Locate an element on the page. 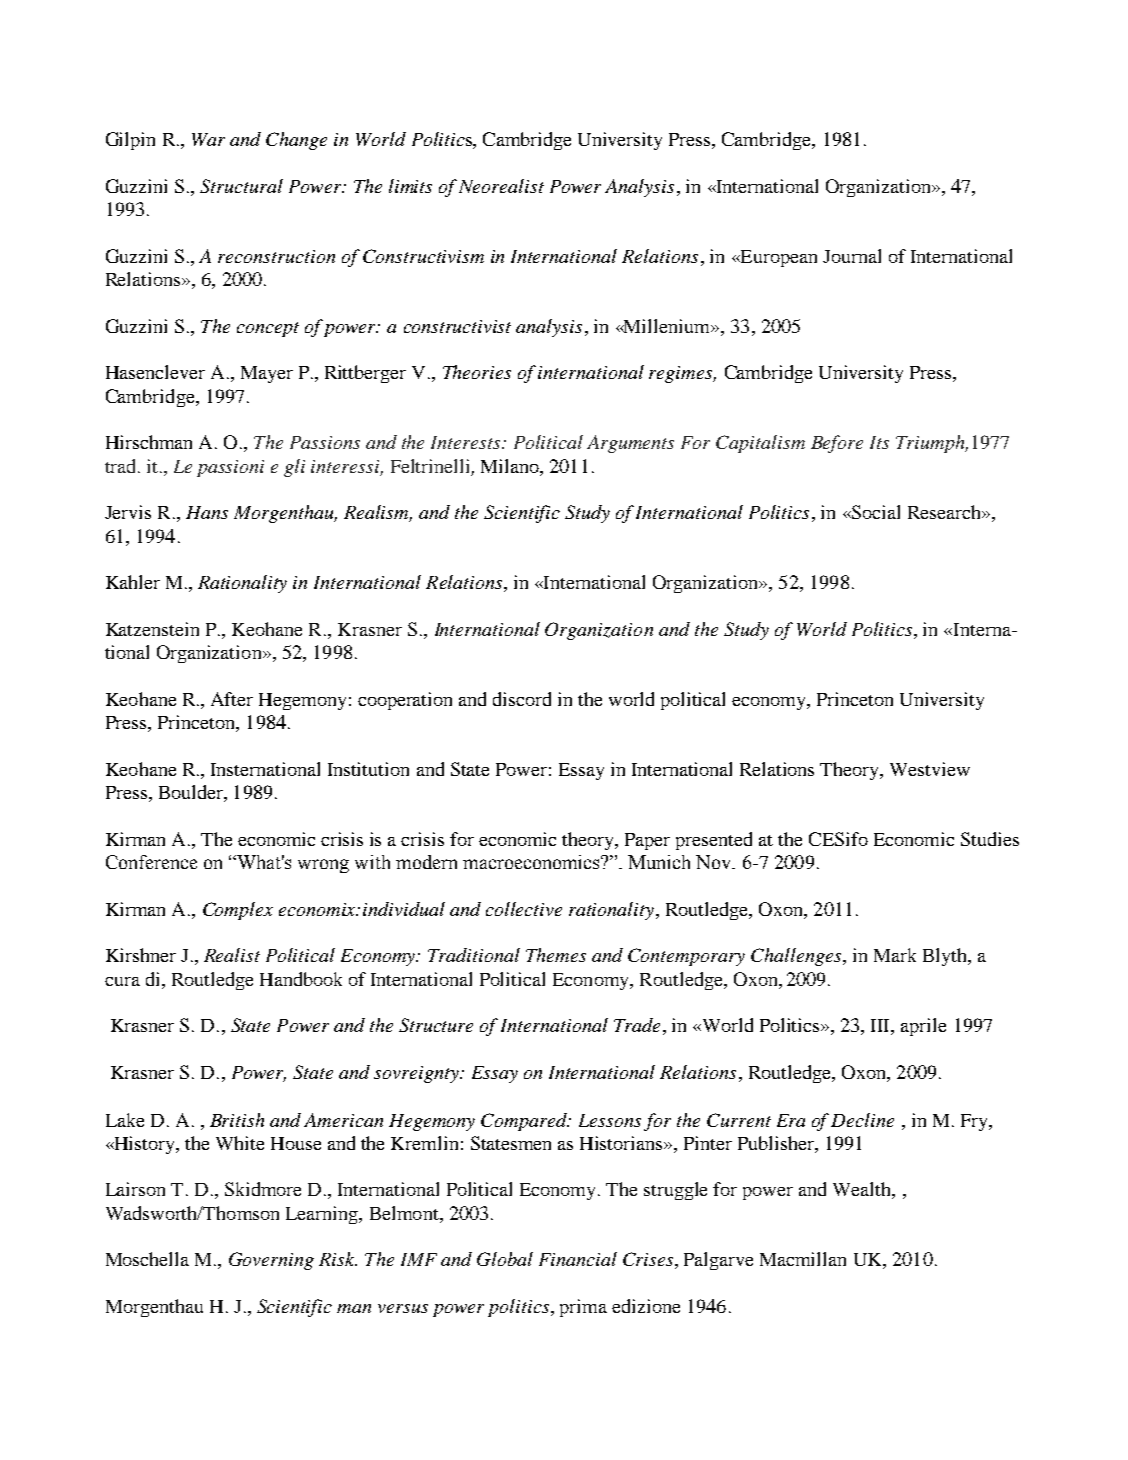  Themes is located at coordinates (556, 955).
